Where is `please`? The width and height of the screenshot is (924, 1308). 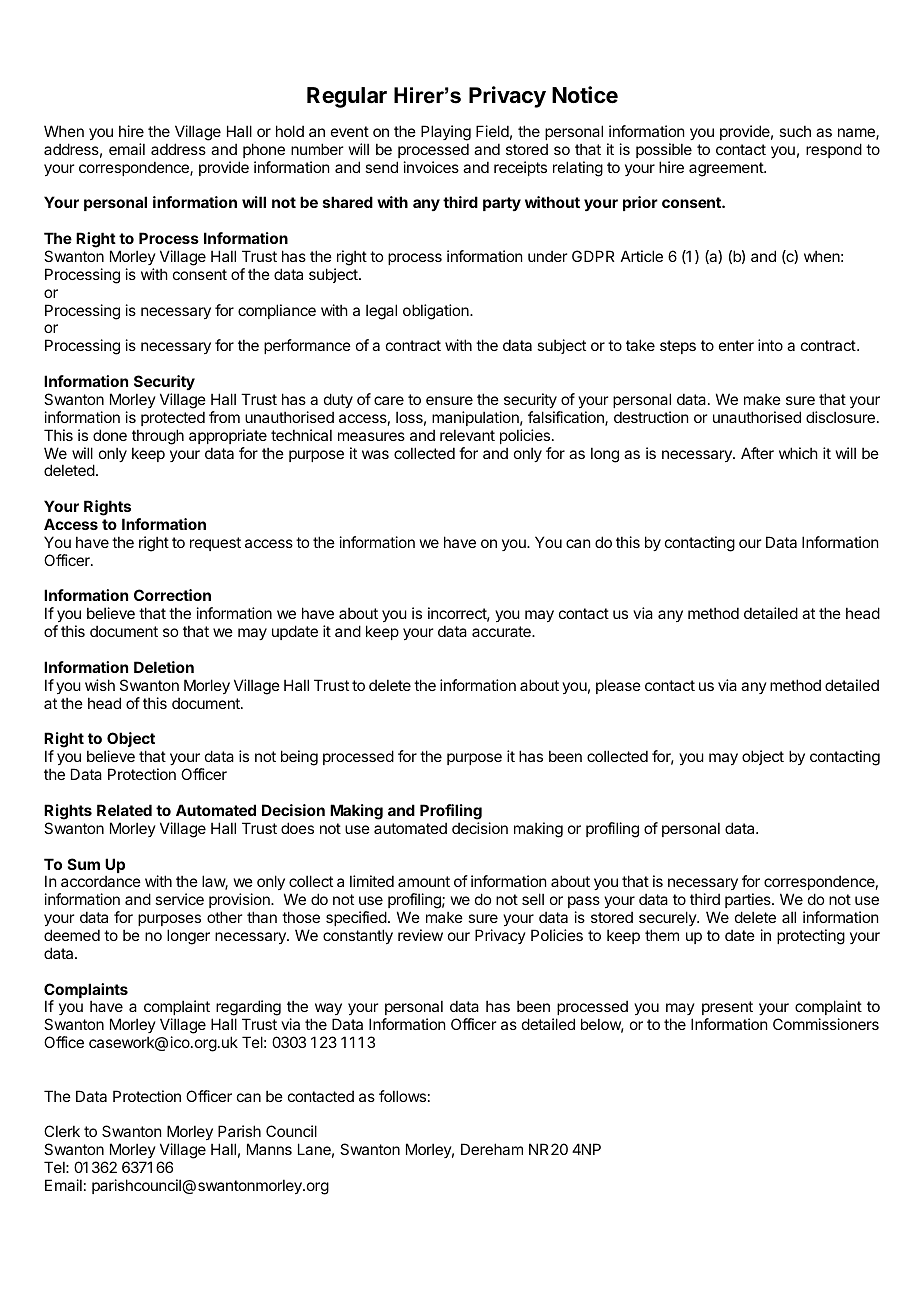 please is located at coordinates (618, 686).
